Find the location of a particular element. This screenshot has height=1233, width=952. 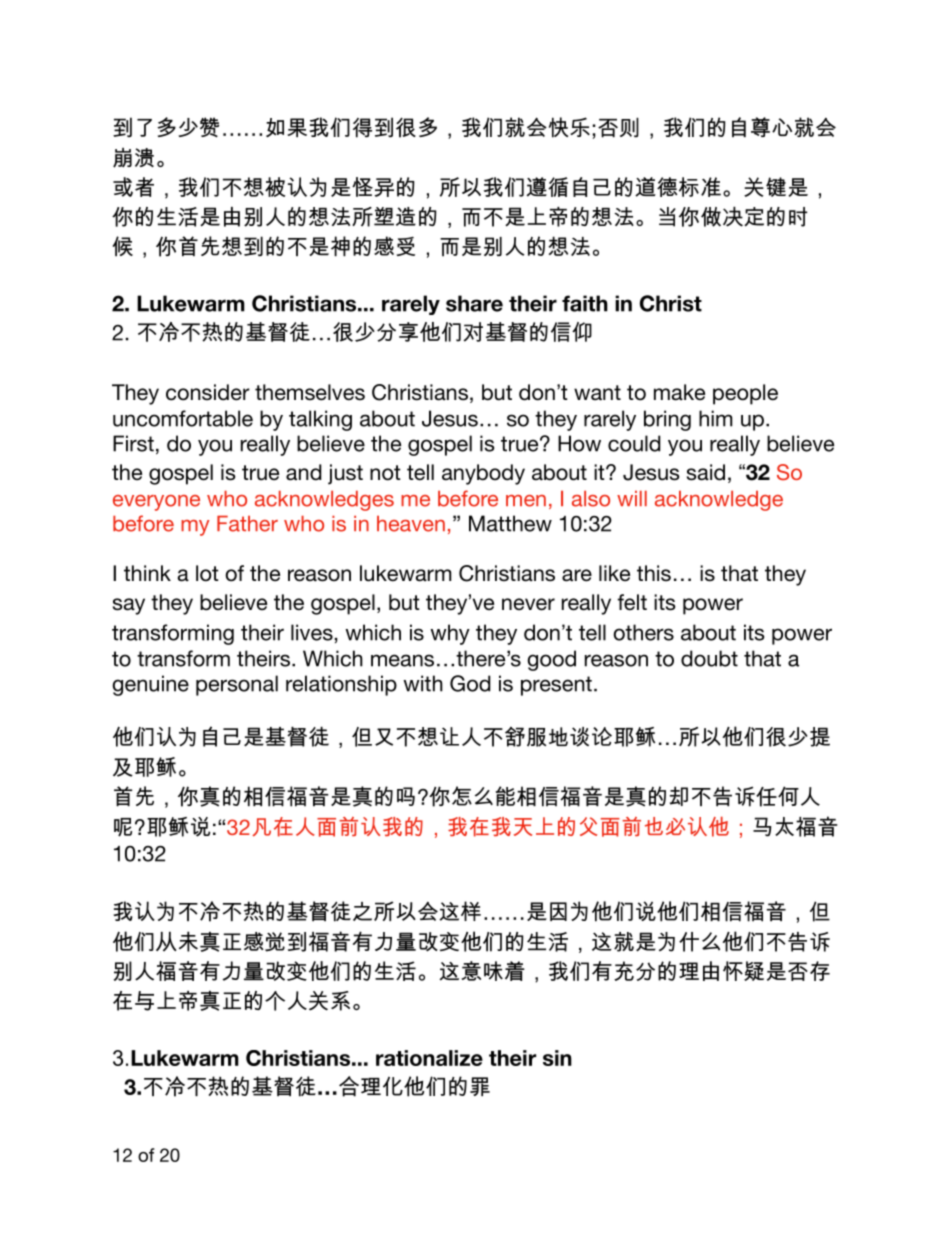

consider is located at coordinates (208, 392).
